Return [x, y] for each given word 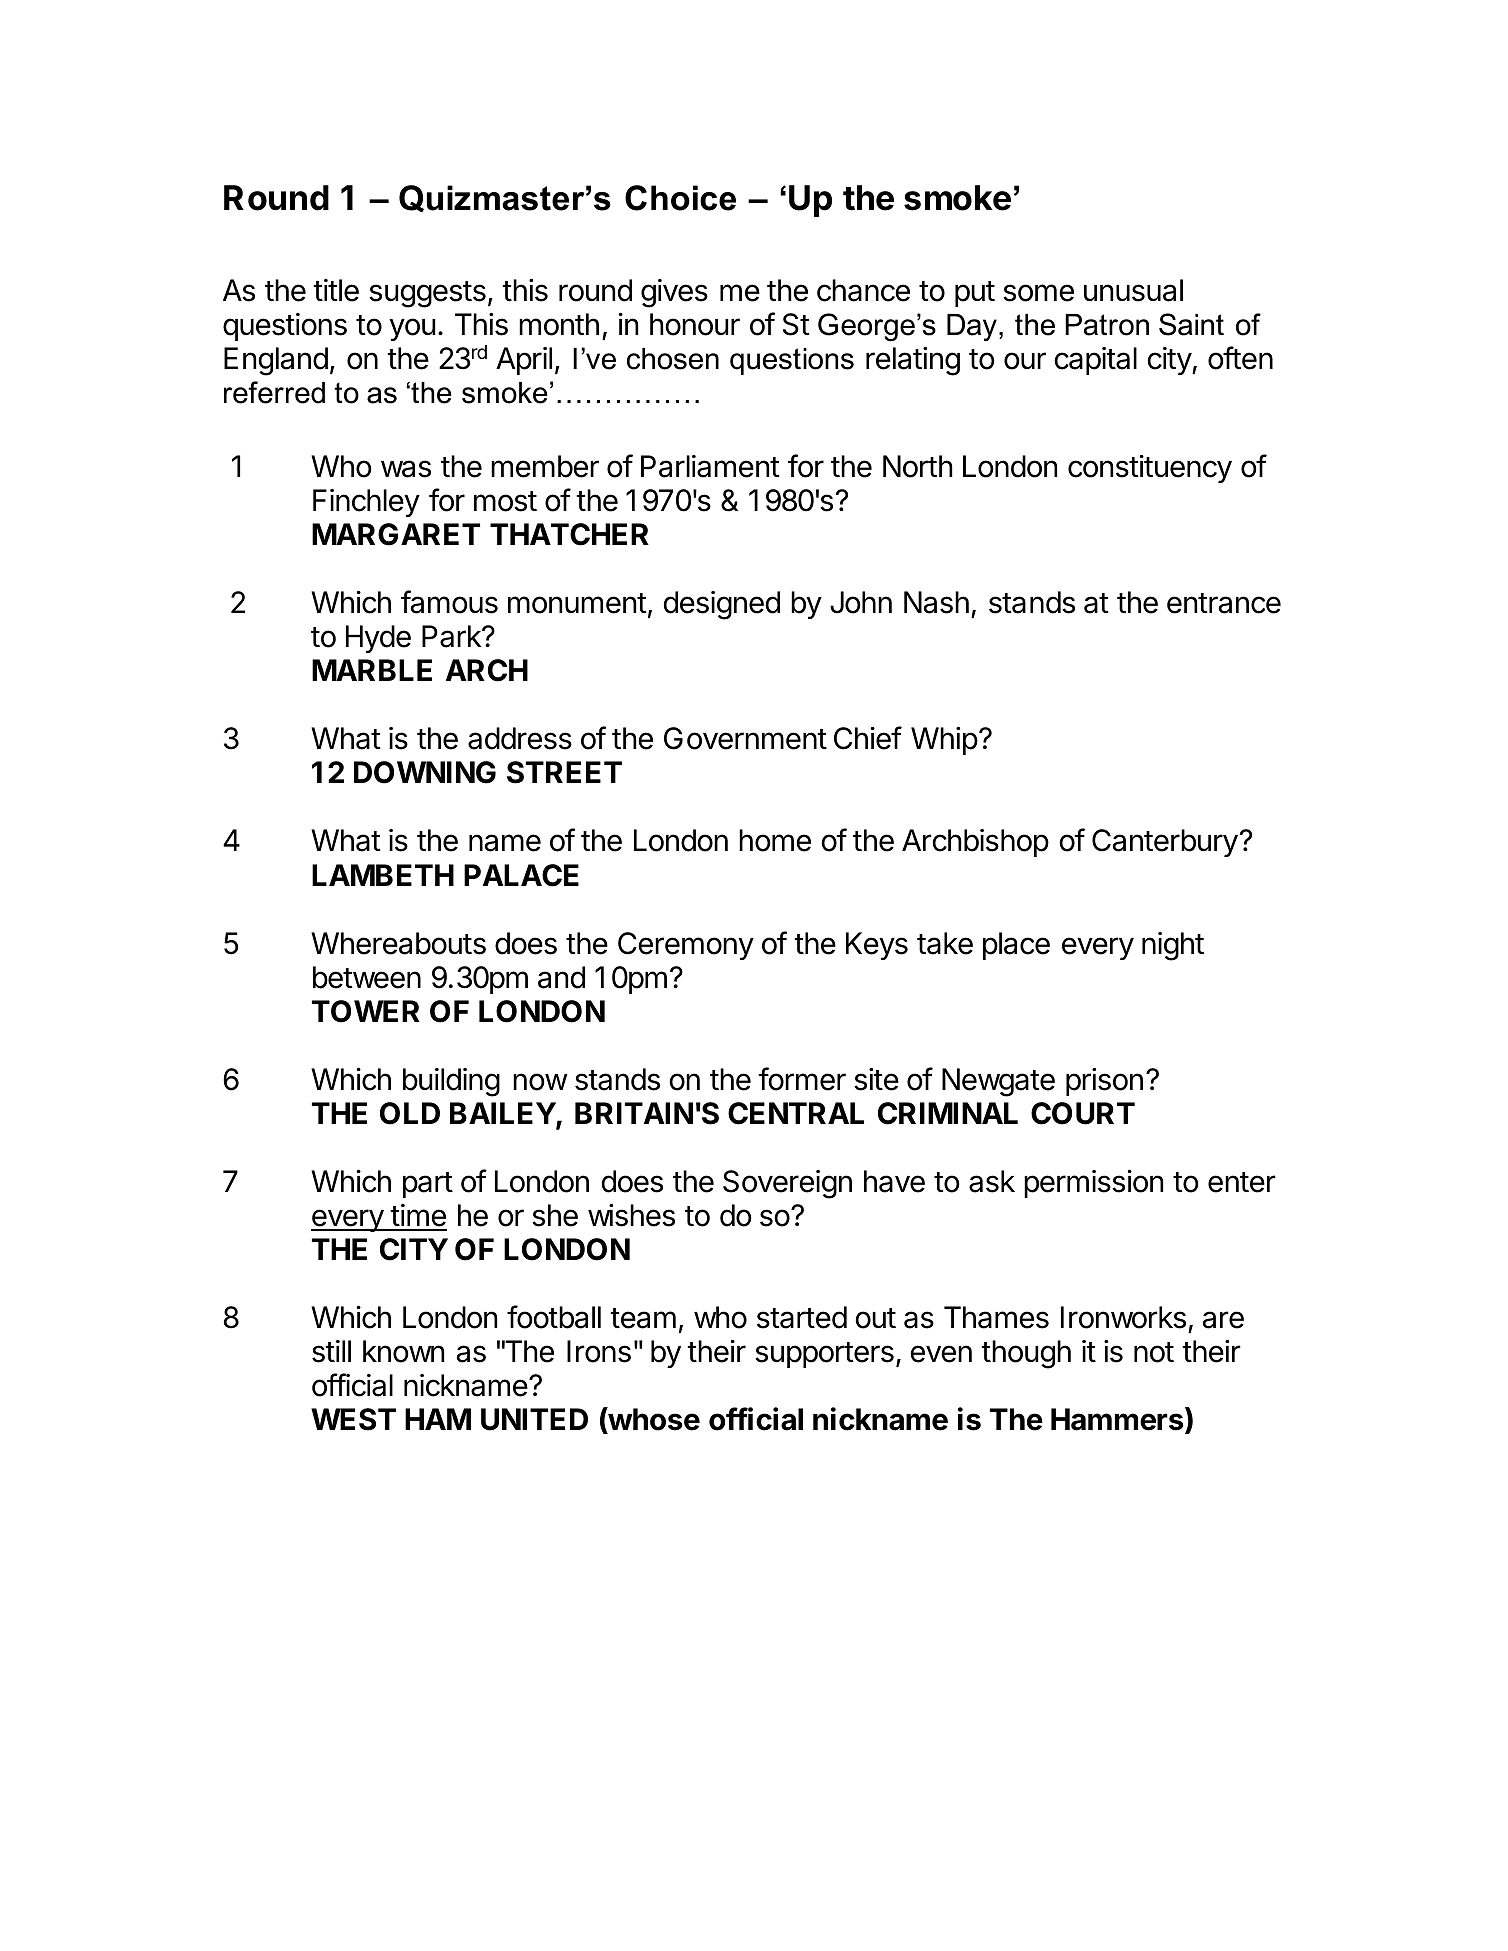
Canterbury [1165, 843]
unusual [1133, 290]
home [775, 840]
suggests [427, 294]
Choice [680, 198]
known [403, 1351]
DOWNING [425, 772]
